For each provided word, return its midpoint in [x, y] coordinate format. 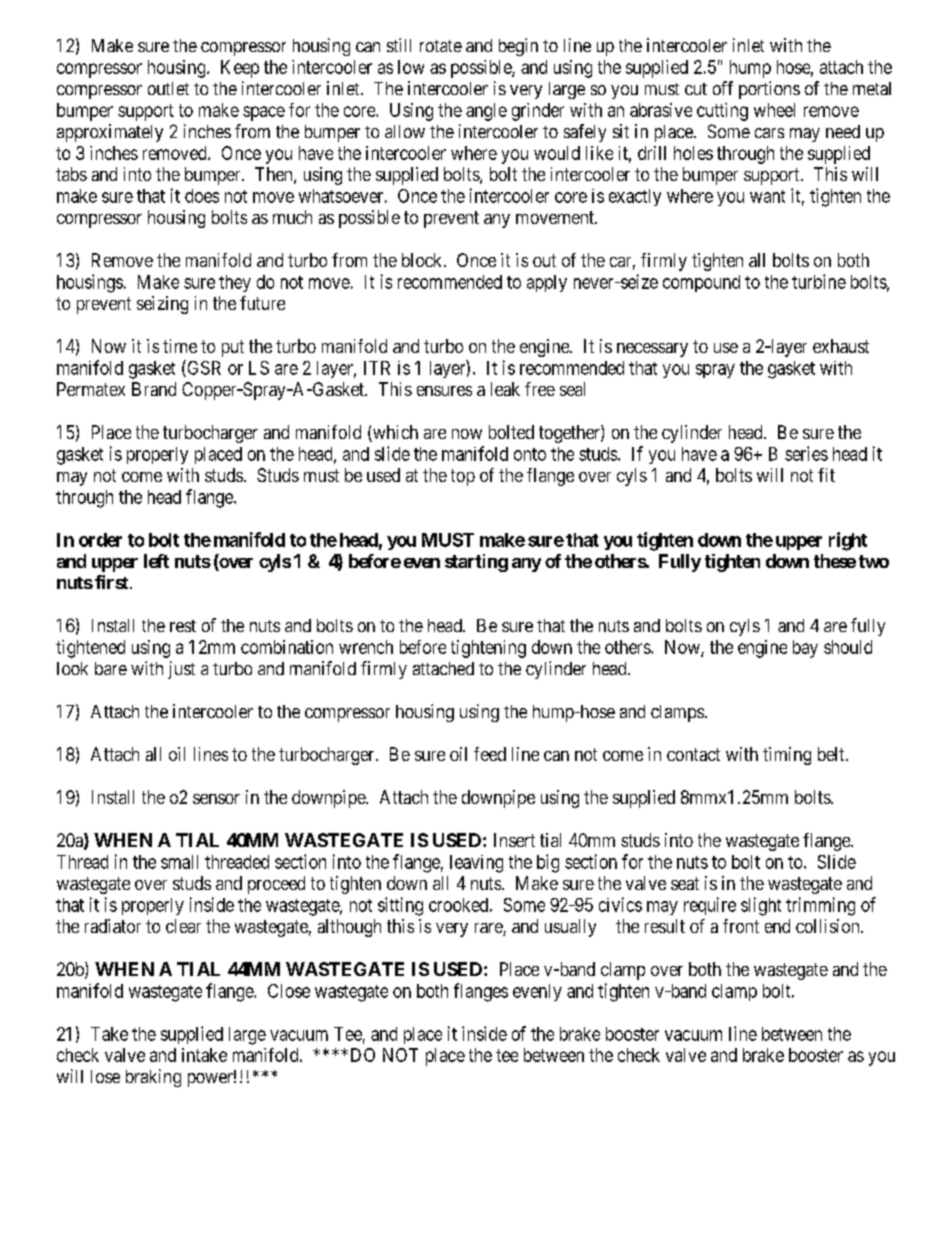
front [741, 926]
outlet [168, 88]
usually [570, 928]
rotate [441, 46]
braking [153, 1078]
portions [769, 90]
